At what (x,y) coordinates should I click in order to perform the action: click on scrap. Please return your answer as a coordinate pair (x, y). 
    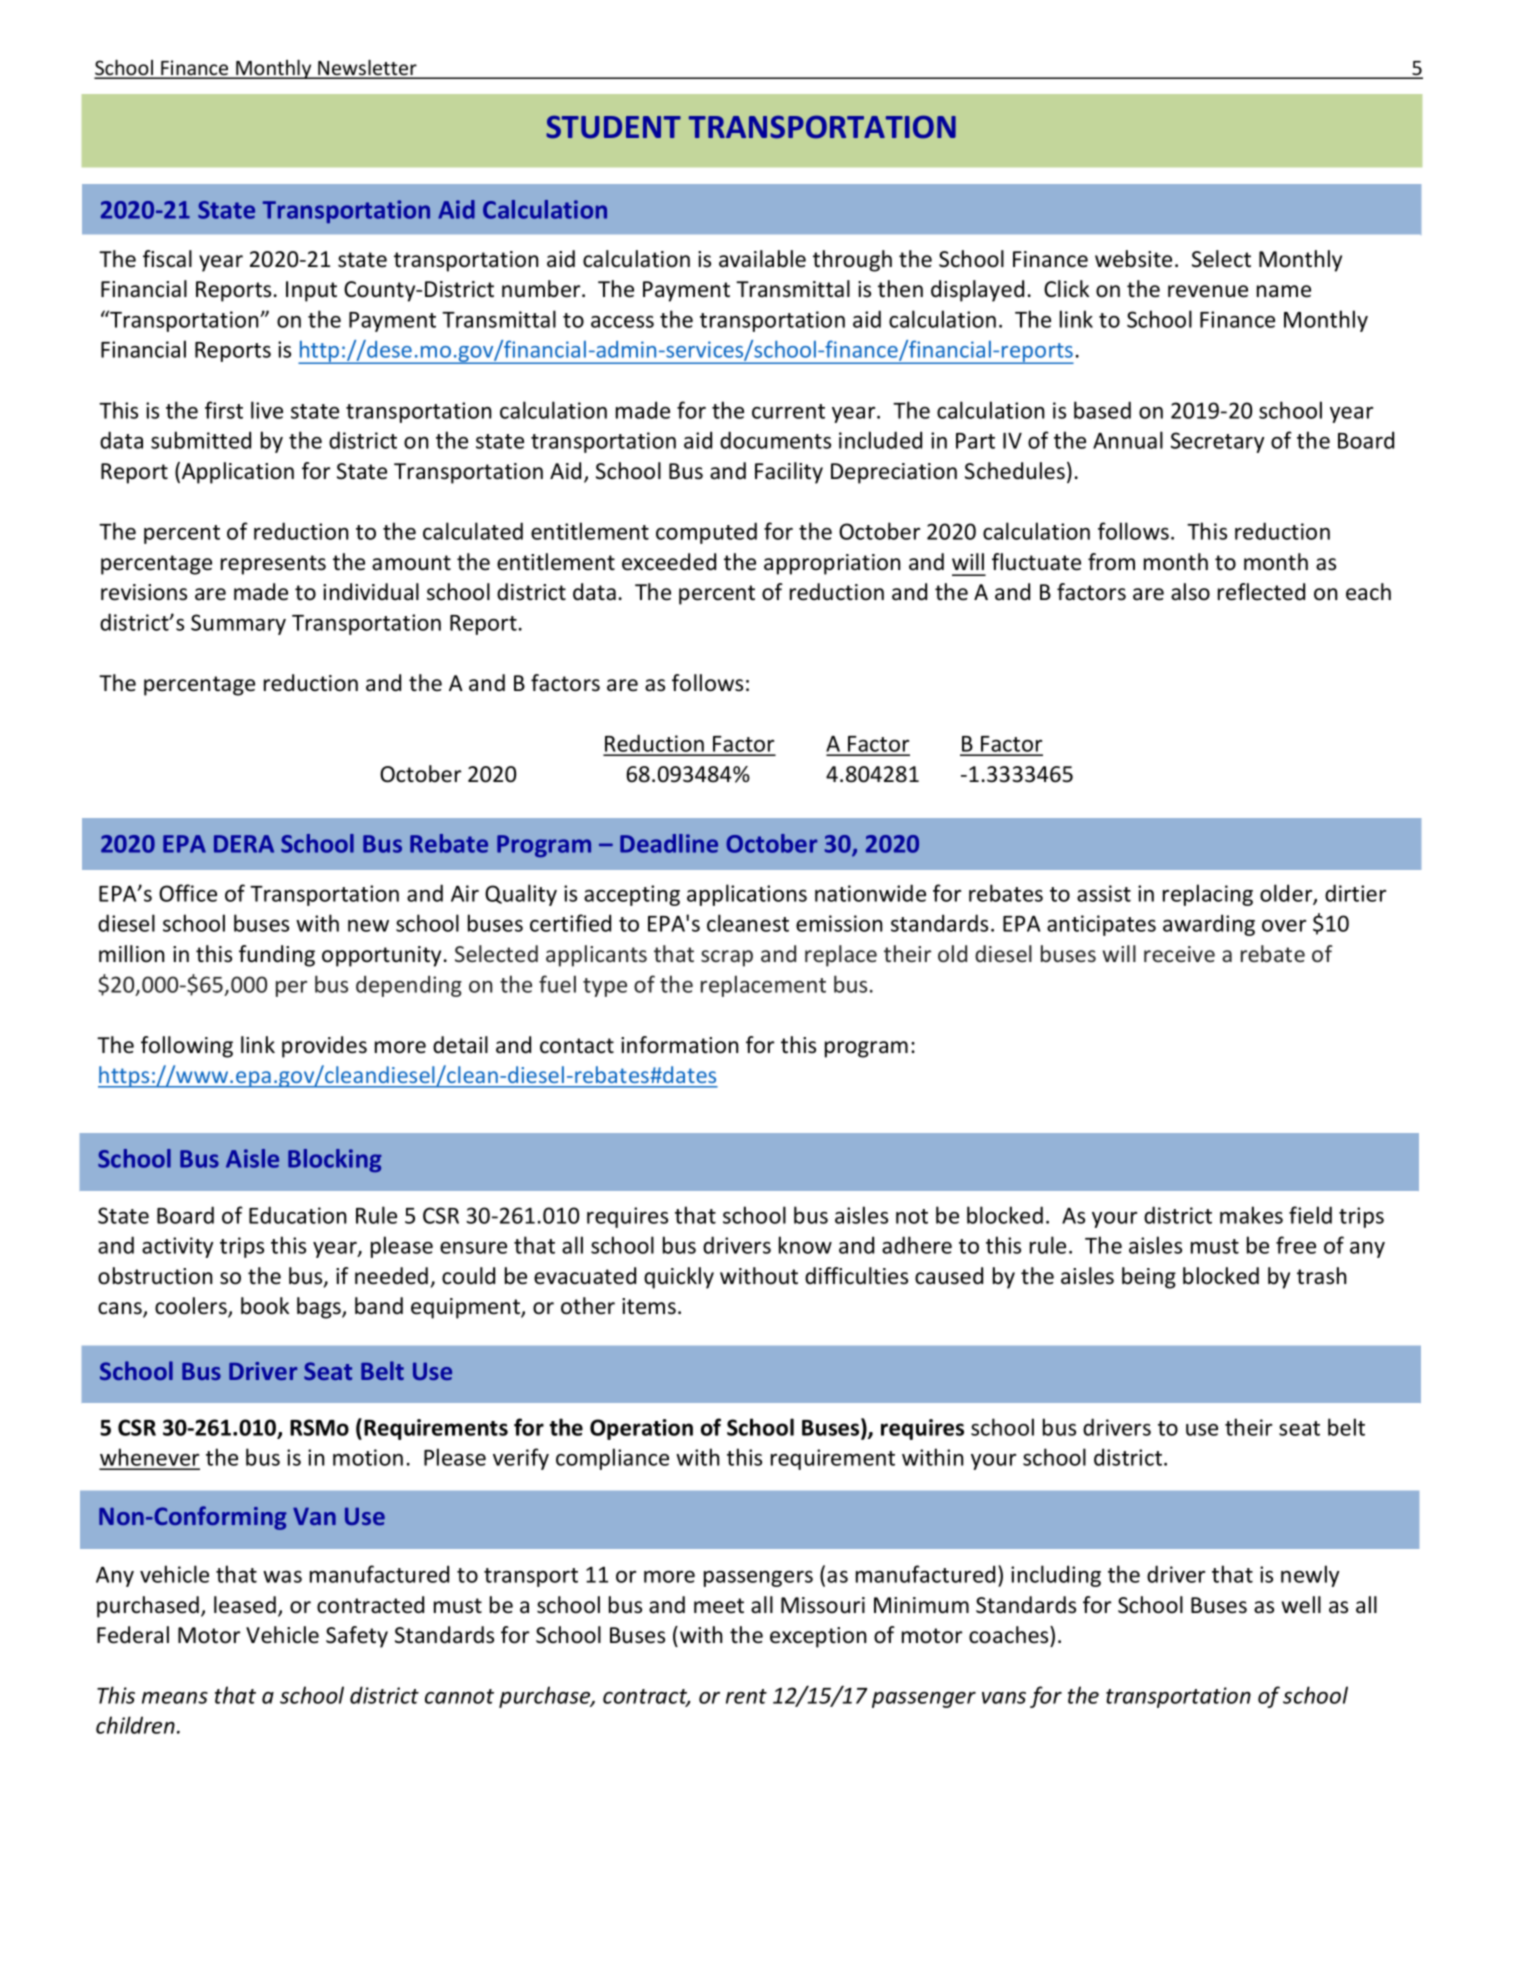
    Looking at the image, I should click on (727, 958).
